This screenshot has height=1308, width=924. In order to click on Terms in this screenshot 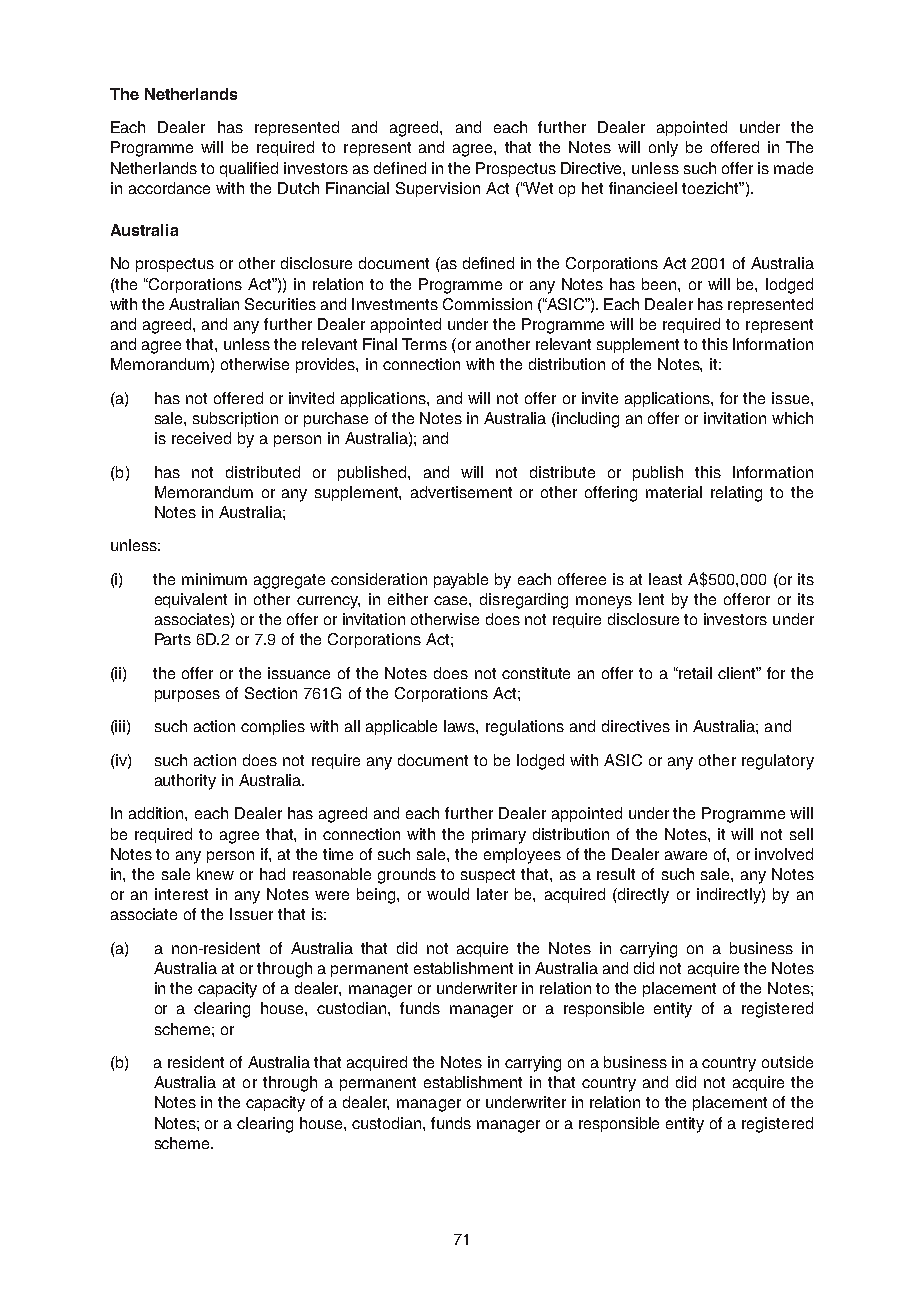, I will do `click(424, 344)`.
